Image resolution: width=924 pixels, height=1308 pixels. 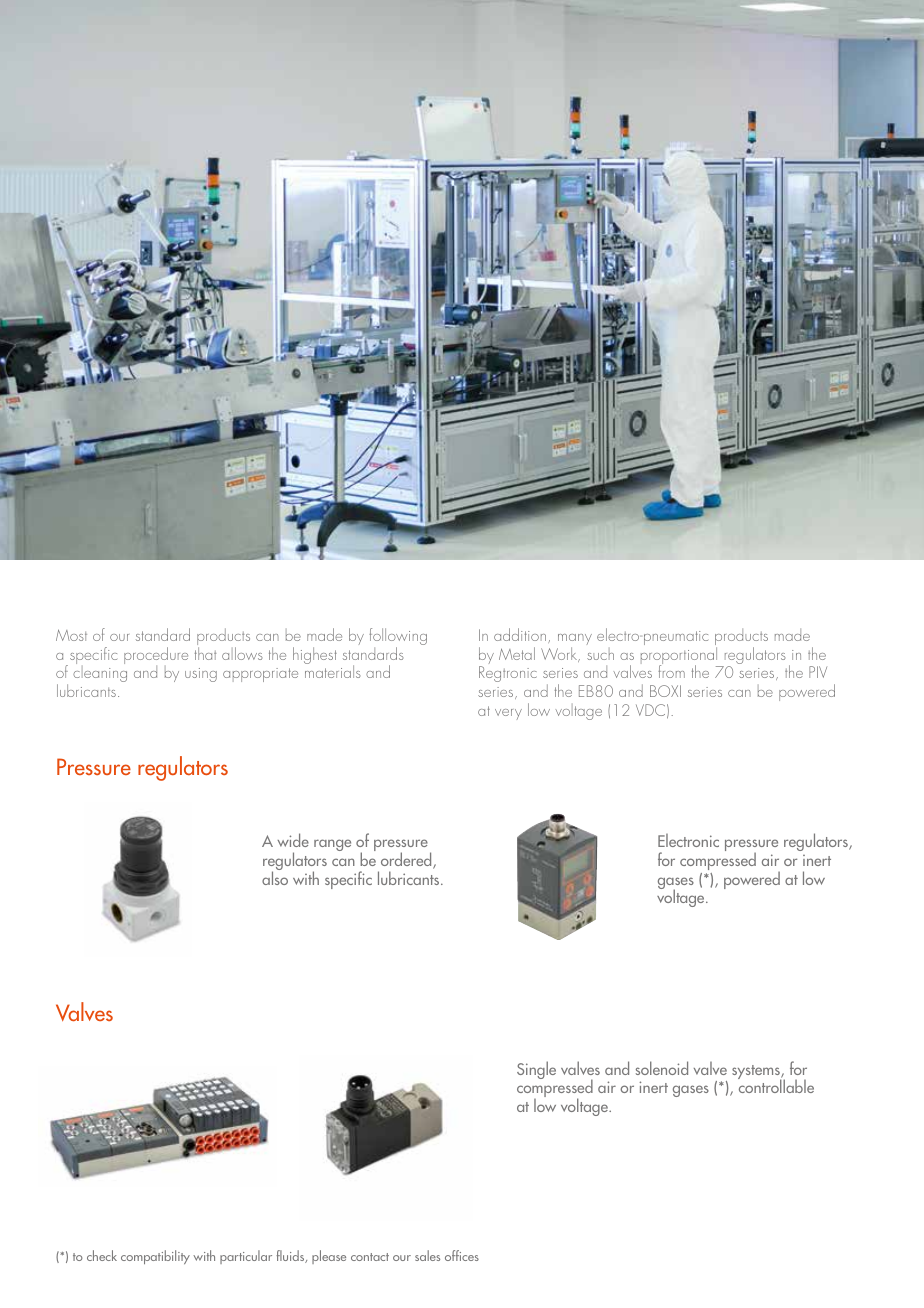 What do you see at coordinates (398, 638) in the screenshot?
I see `following` at bounding box center [398, 638].
